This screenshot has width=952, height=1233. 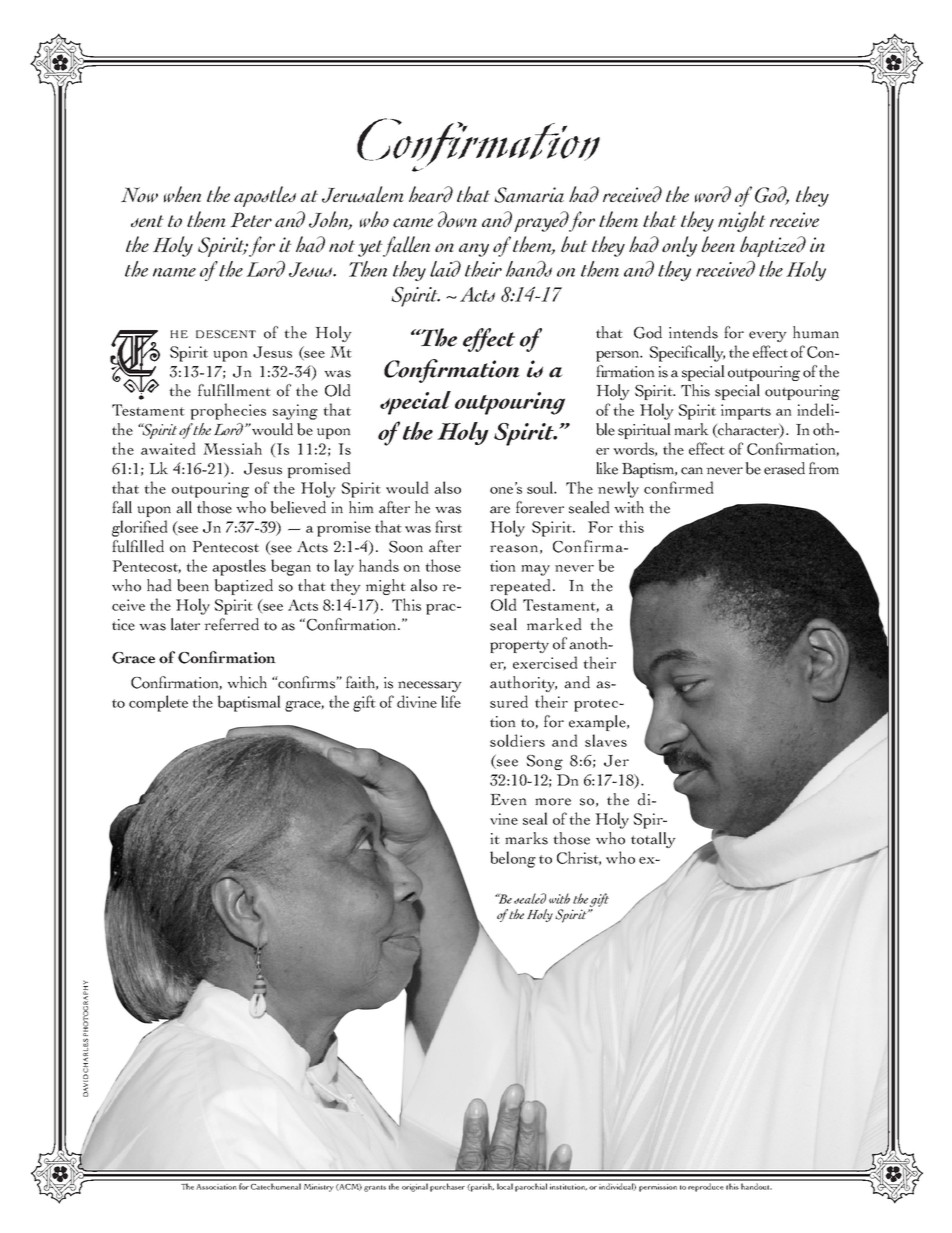 I want to click on complete, so click(x=158, y=703).
